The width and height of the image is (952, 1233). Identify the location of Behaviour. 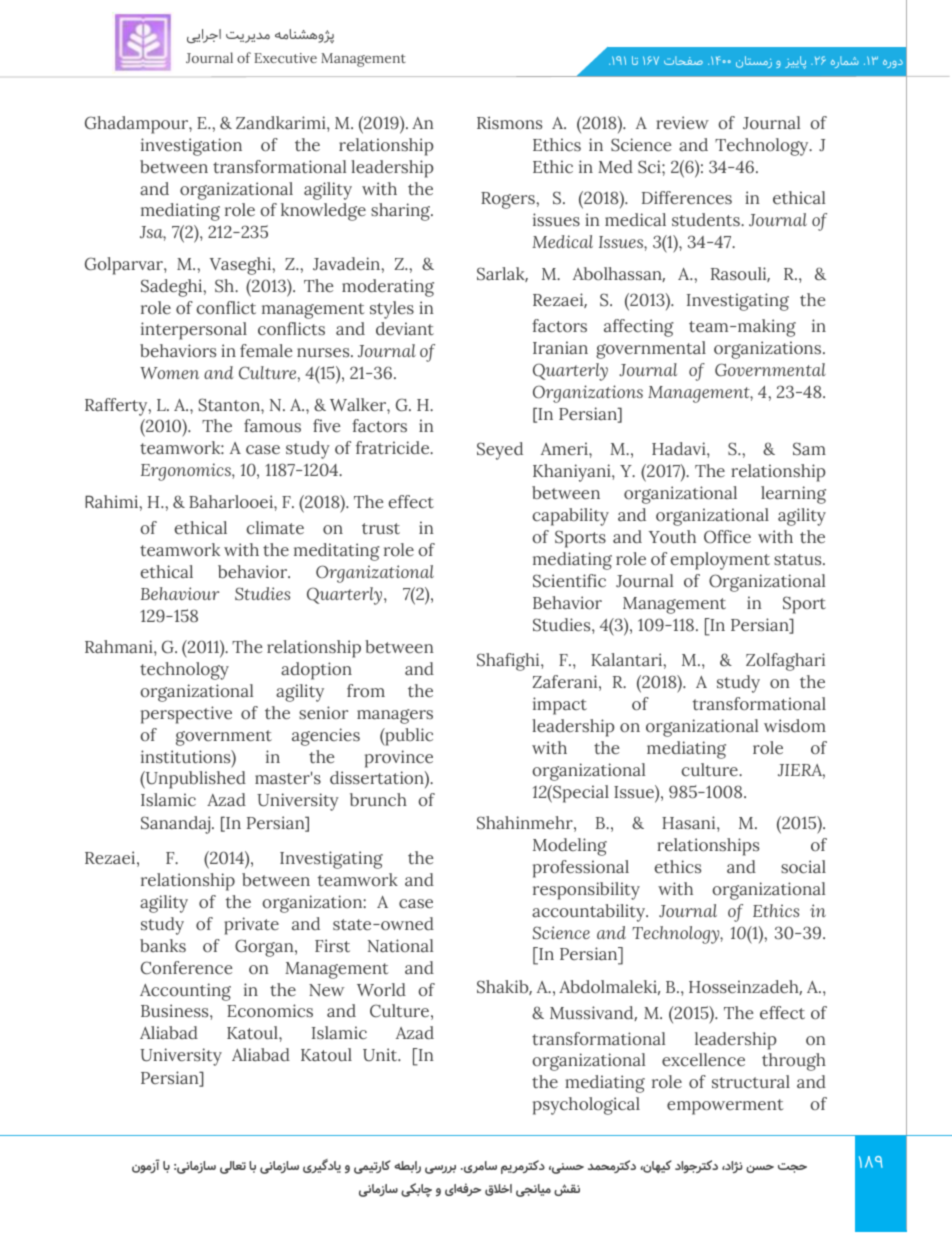
(180, 593).
